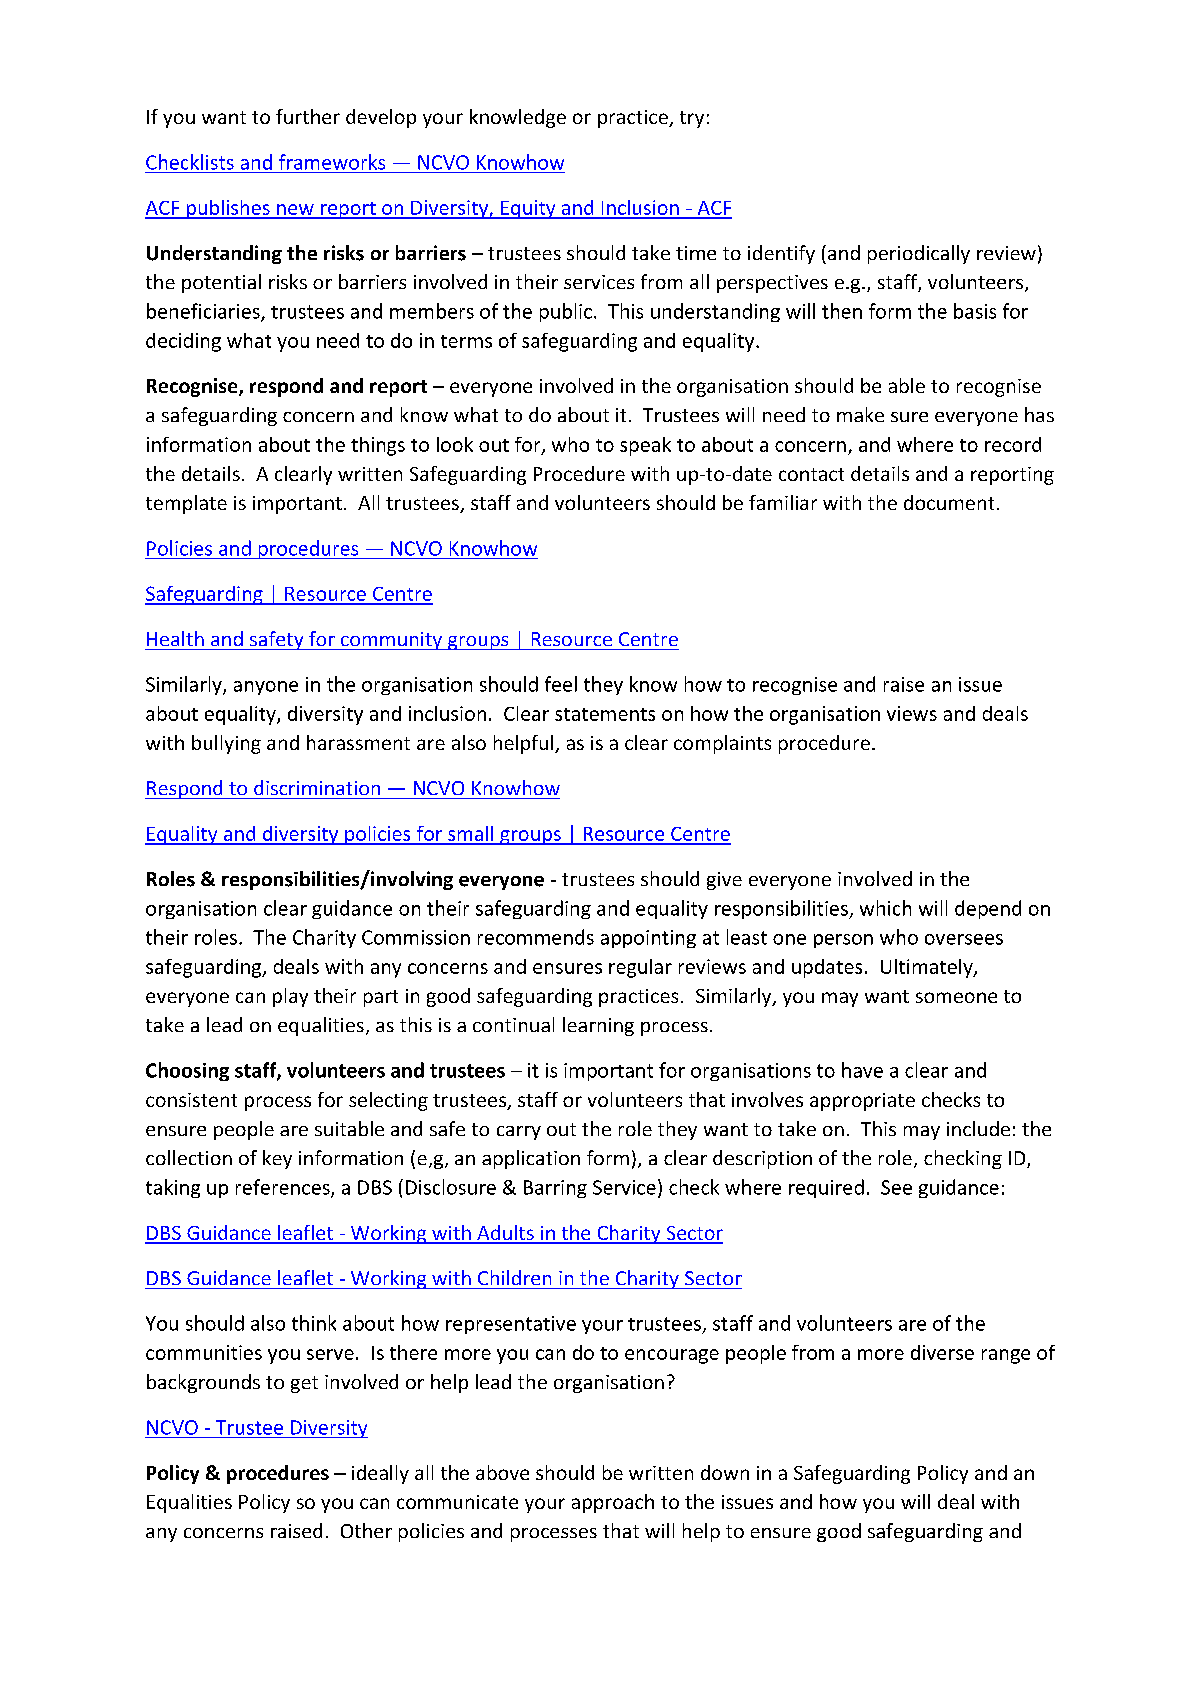  What do you see at coordinates (366, 1530) in the document?
I see `Other` at bounding box center [366, 1530].
